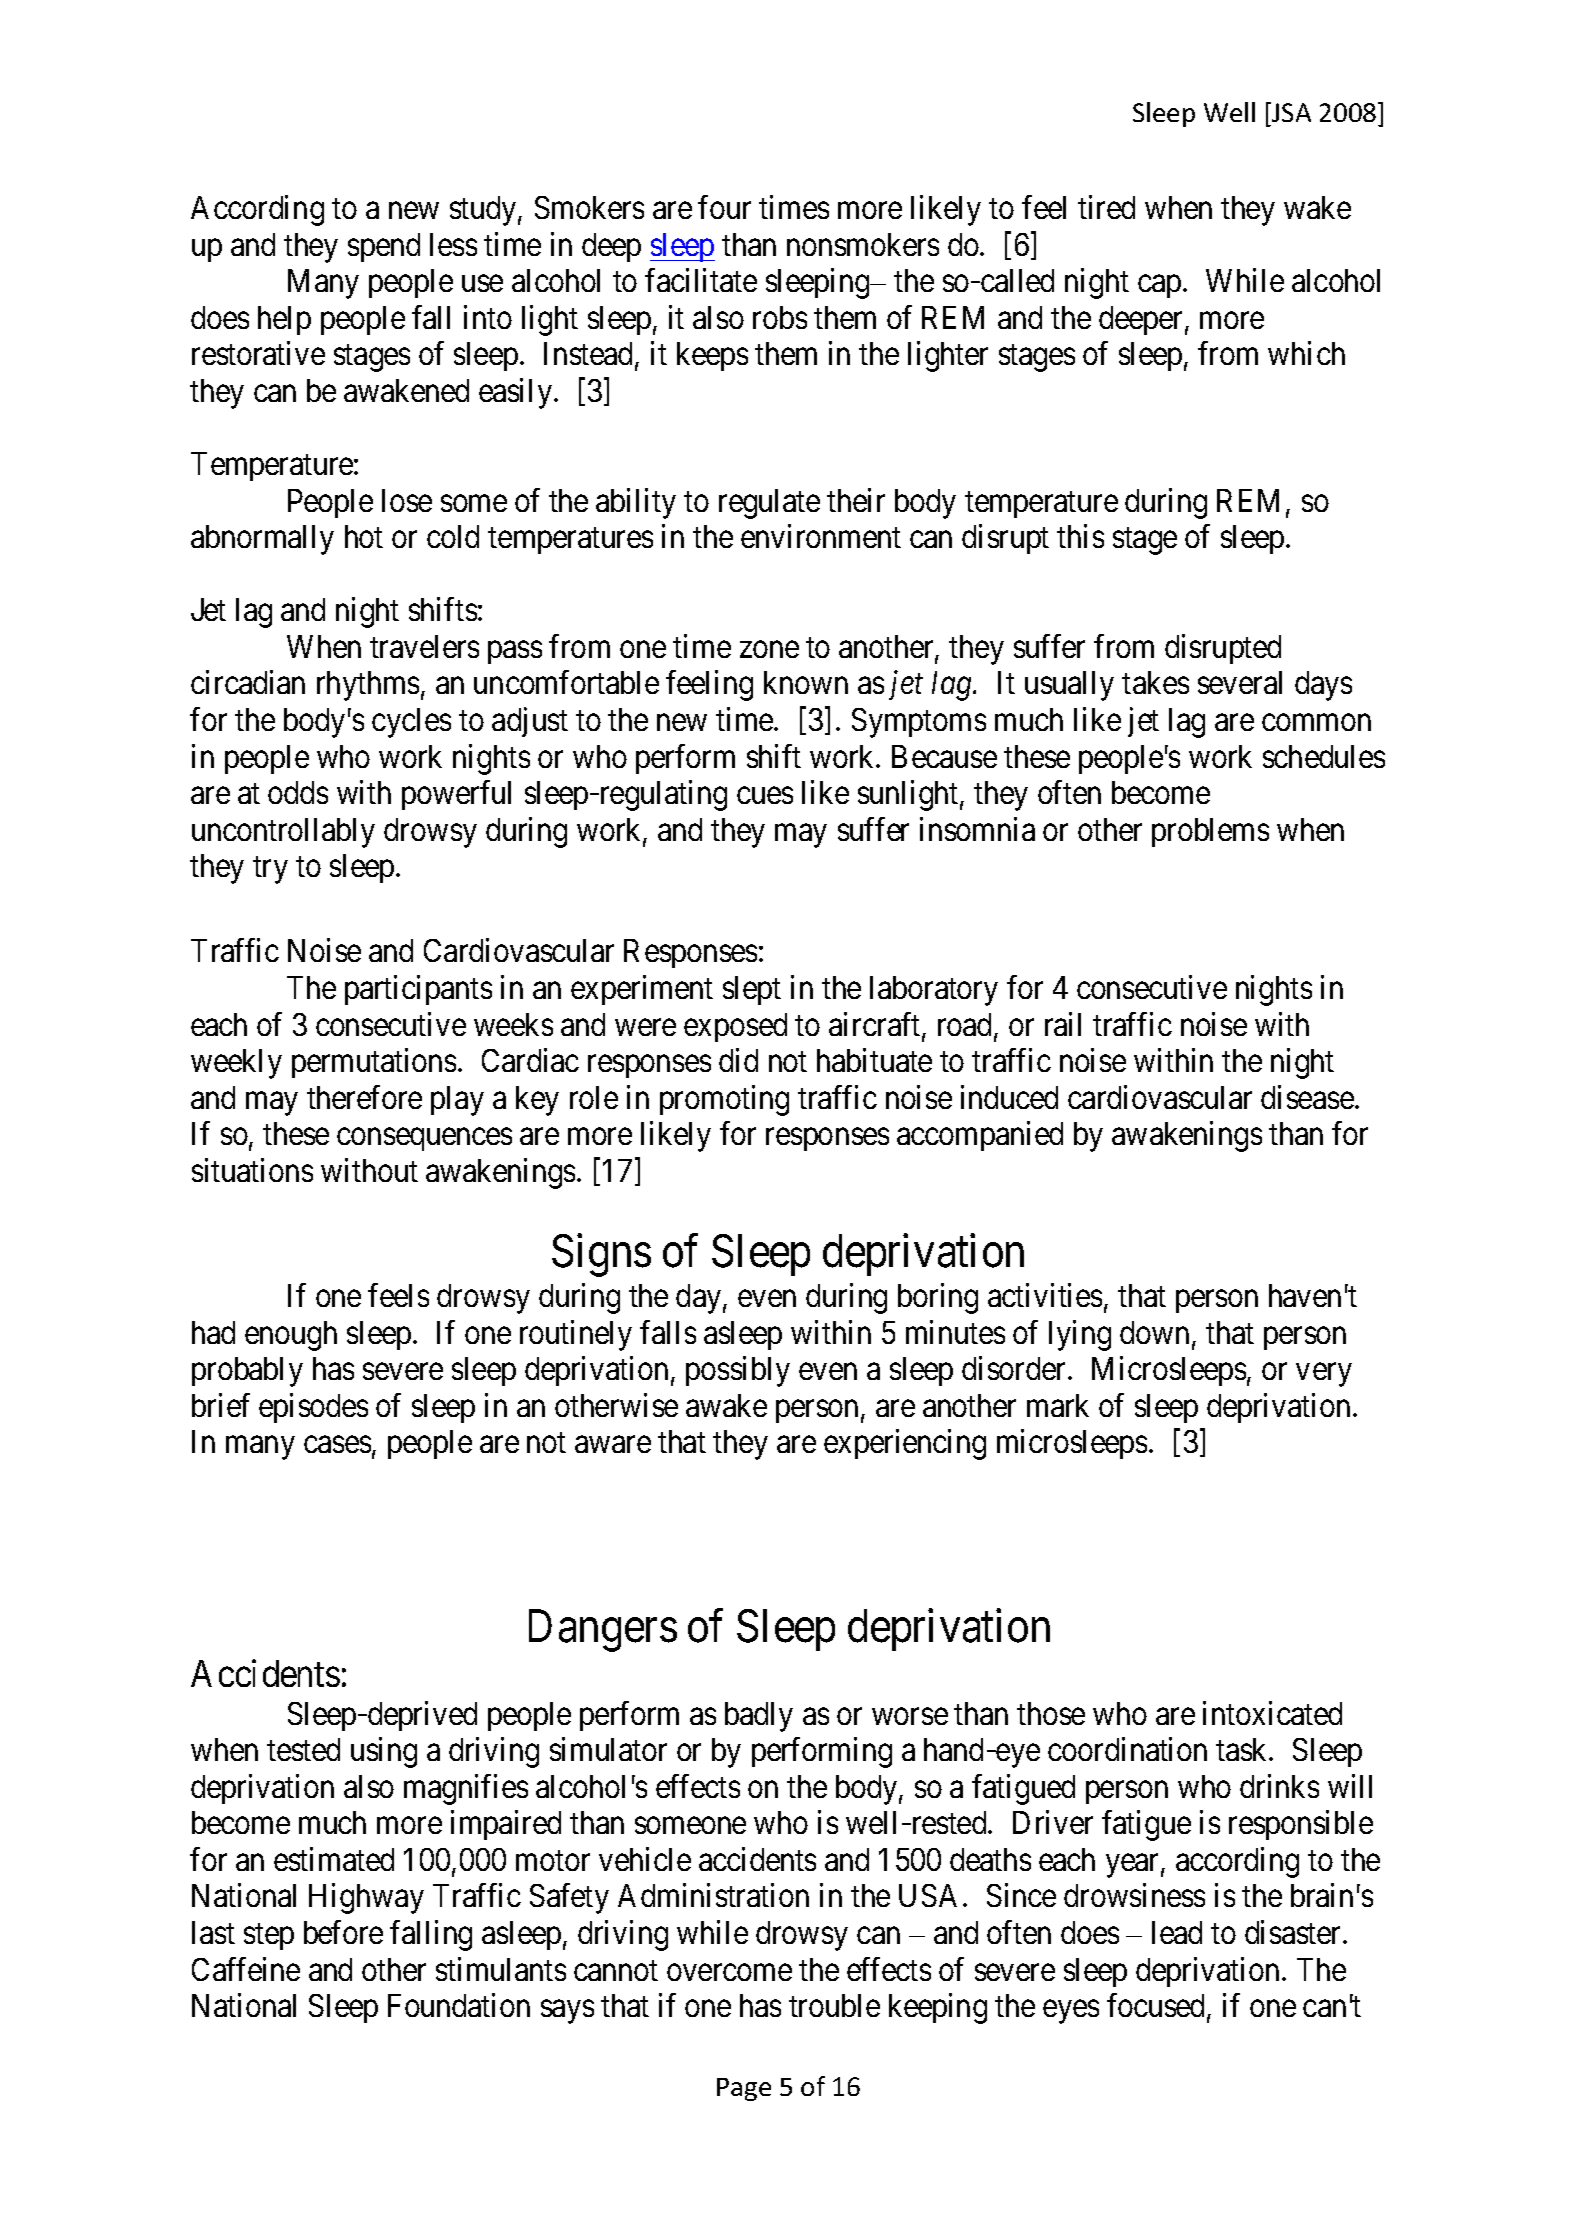  I want to click on promoting, so click(724, 1100).
